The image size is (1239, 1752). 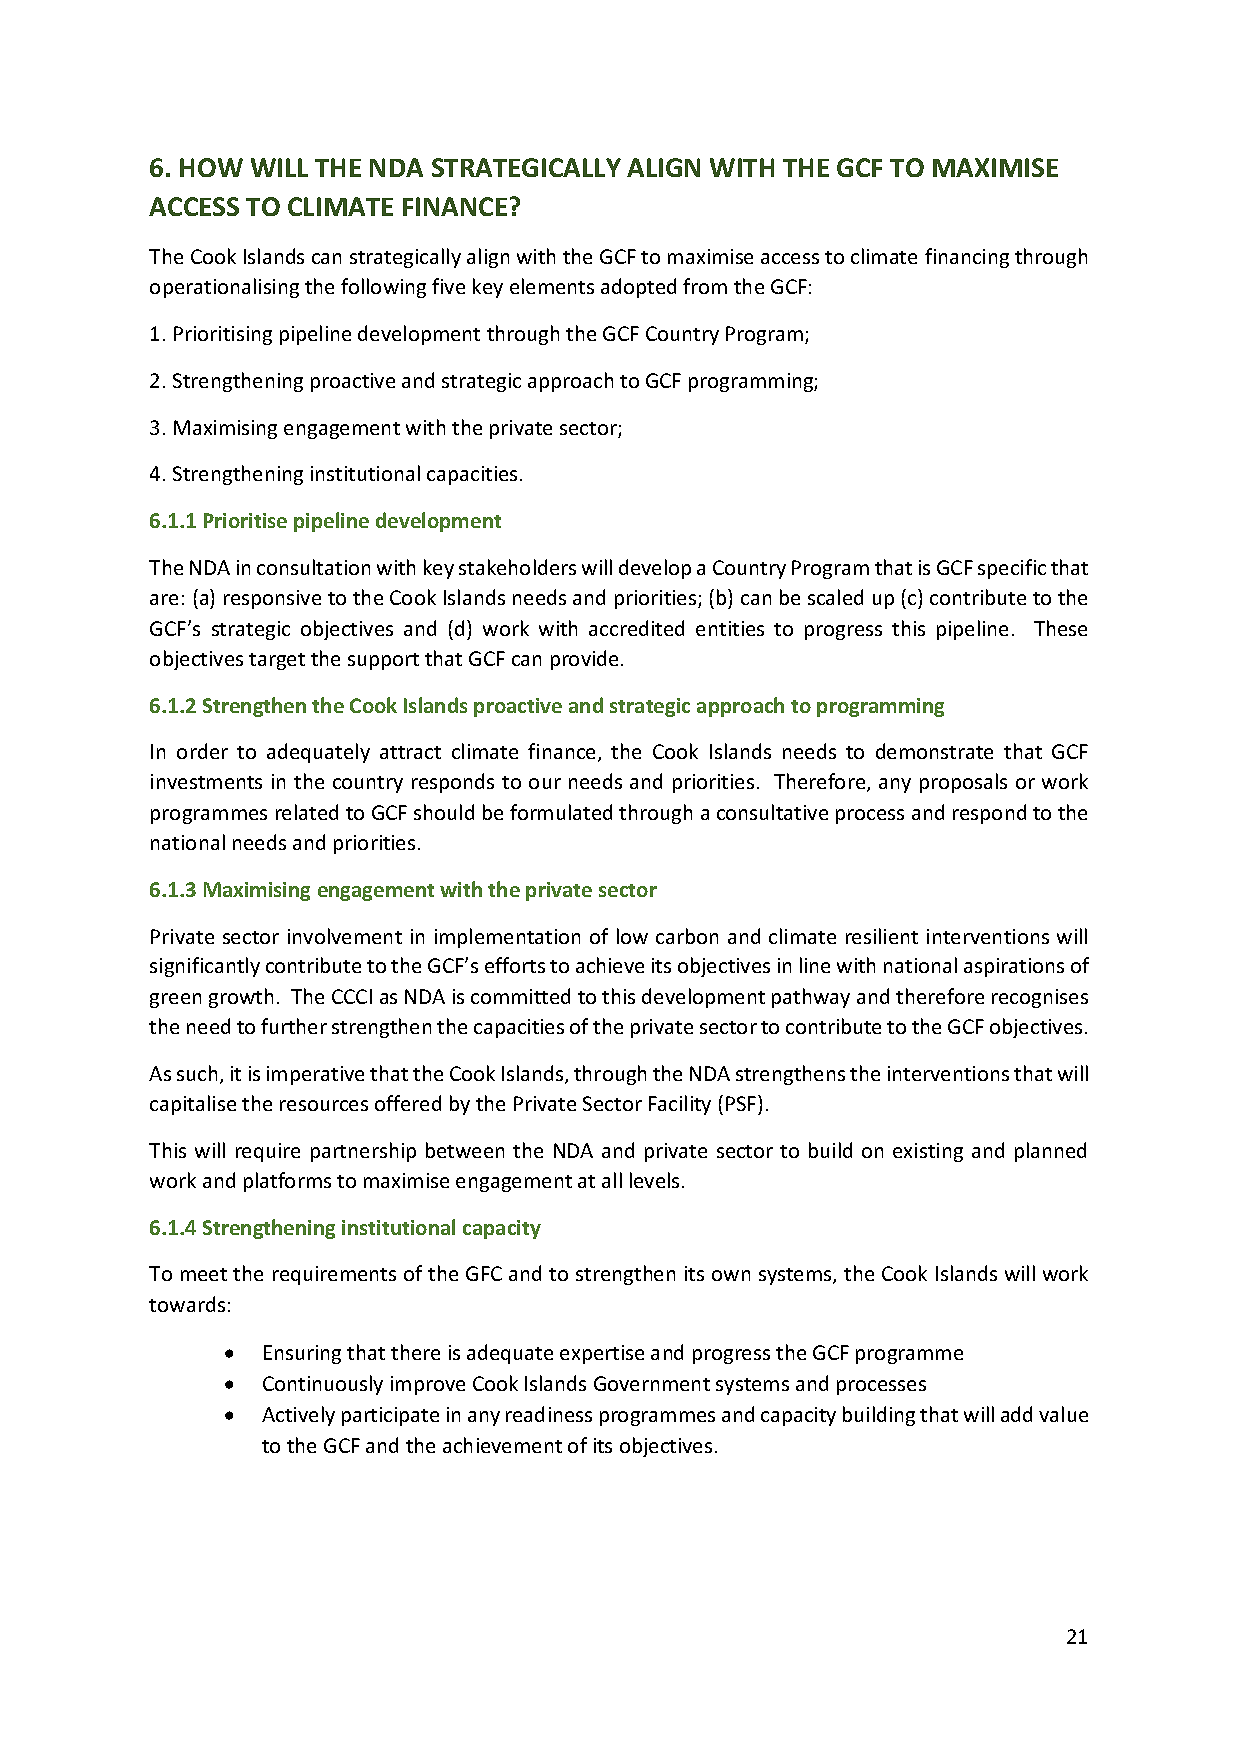 I want to click on stakeholders, so click(x=517, y=567).
